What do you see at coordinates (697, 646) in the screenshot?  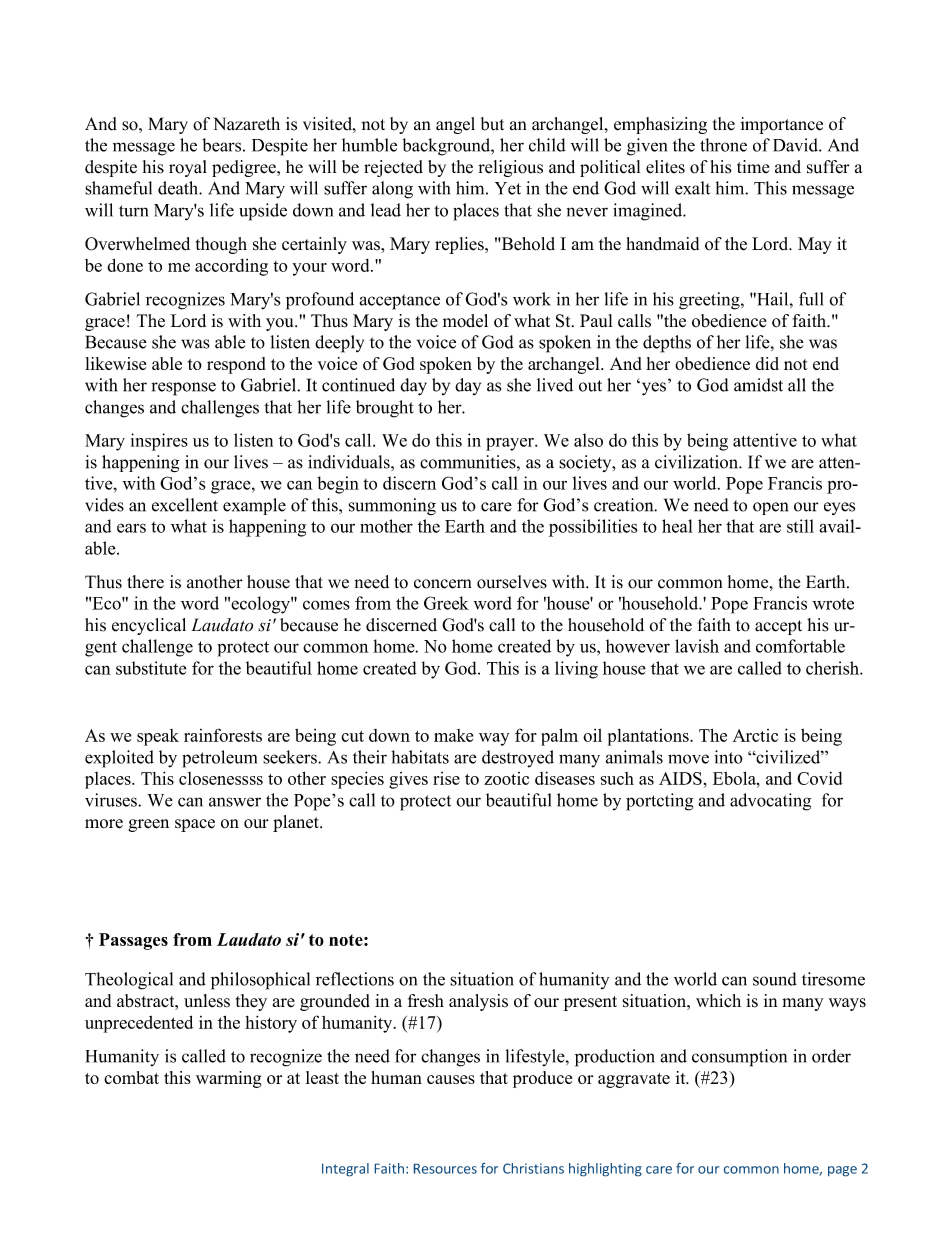 I see `lavish` at bounding box center [697, 646].
